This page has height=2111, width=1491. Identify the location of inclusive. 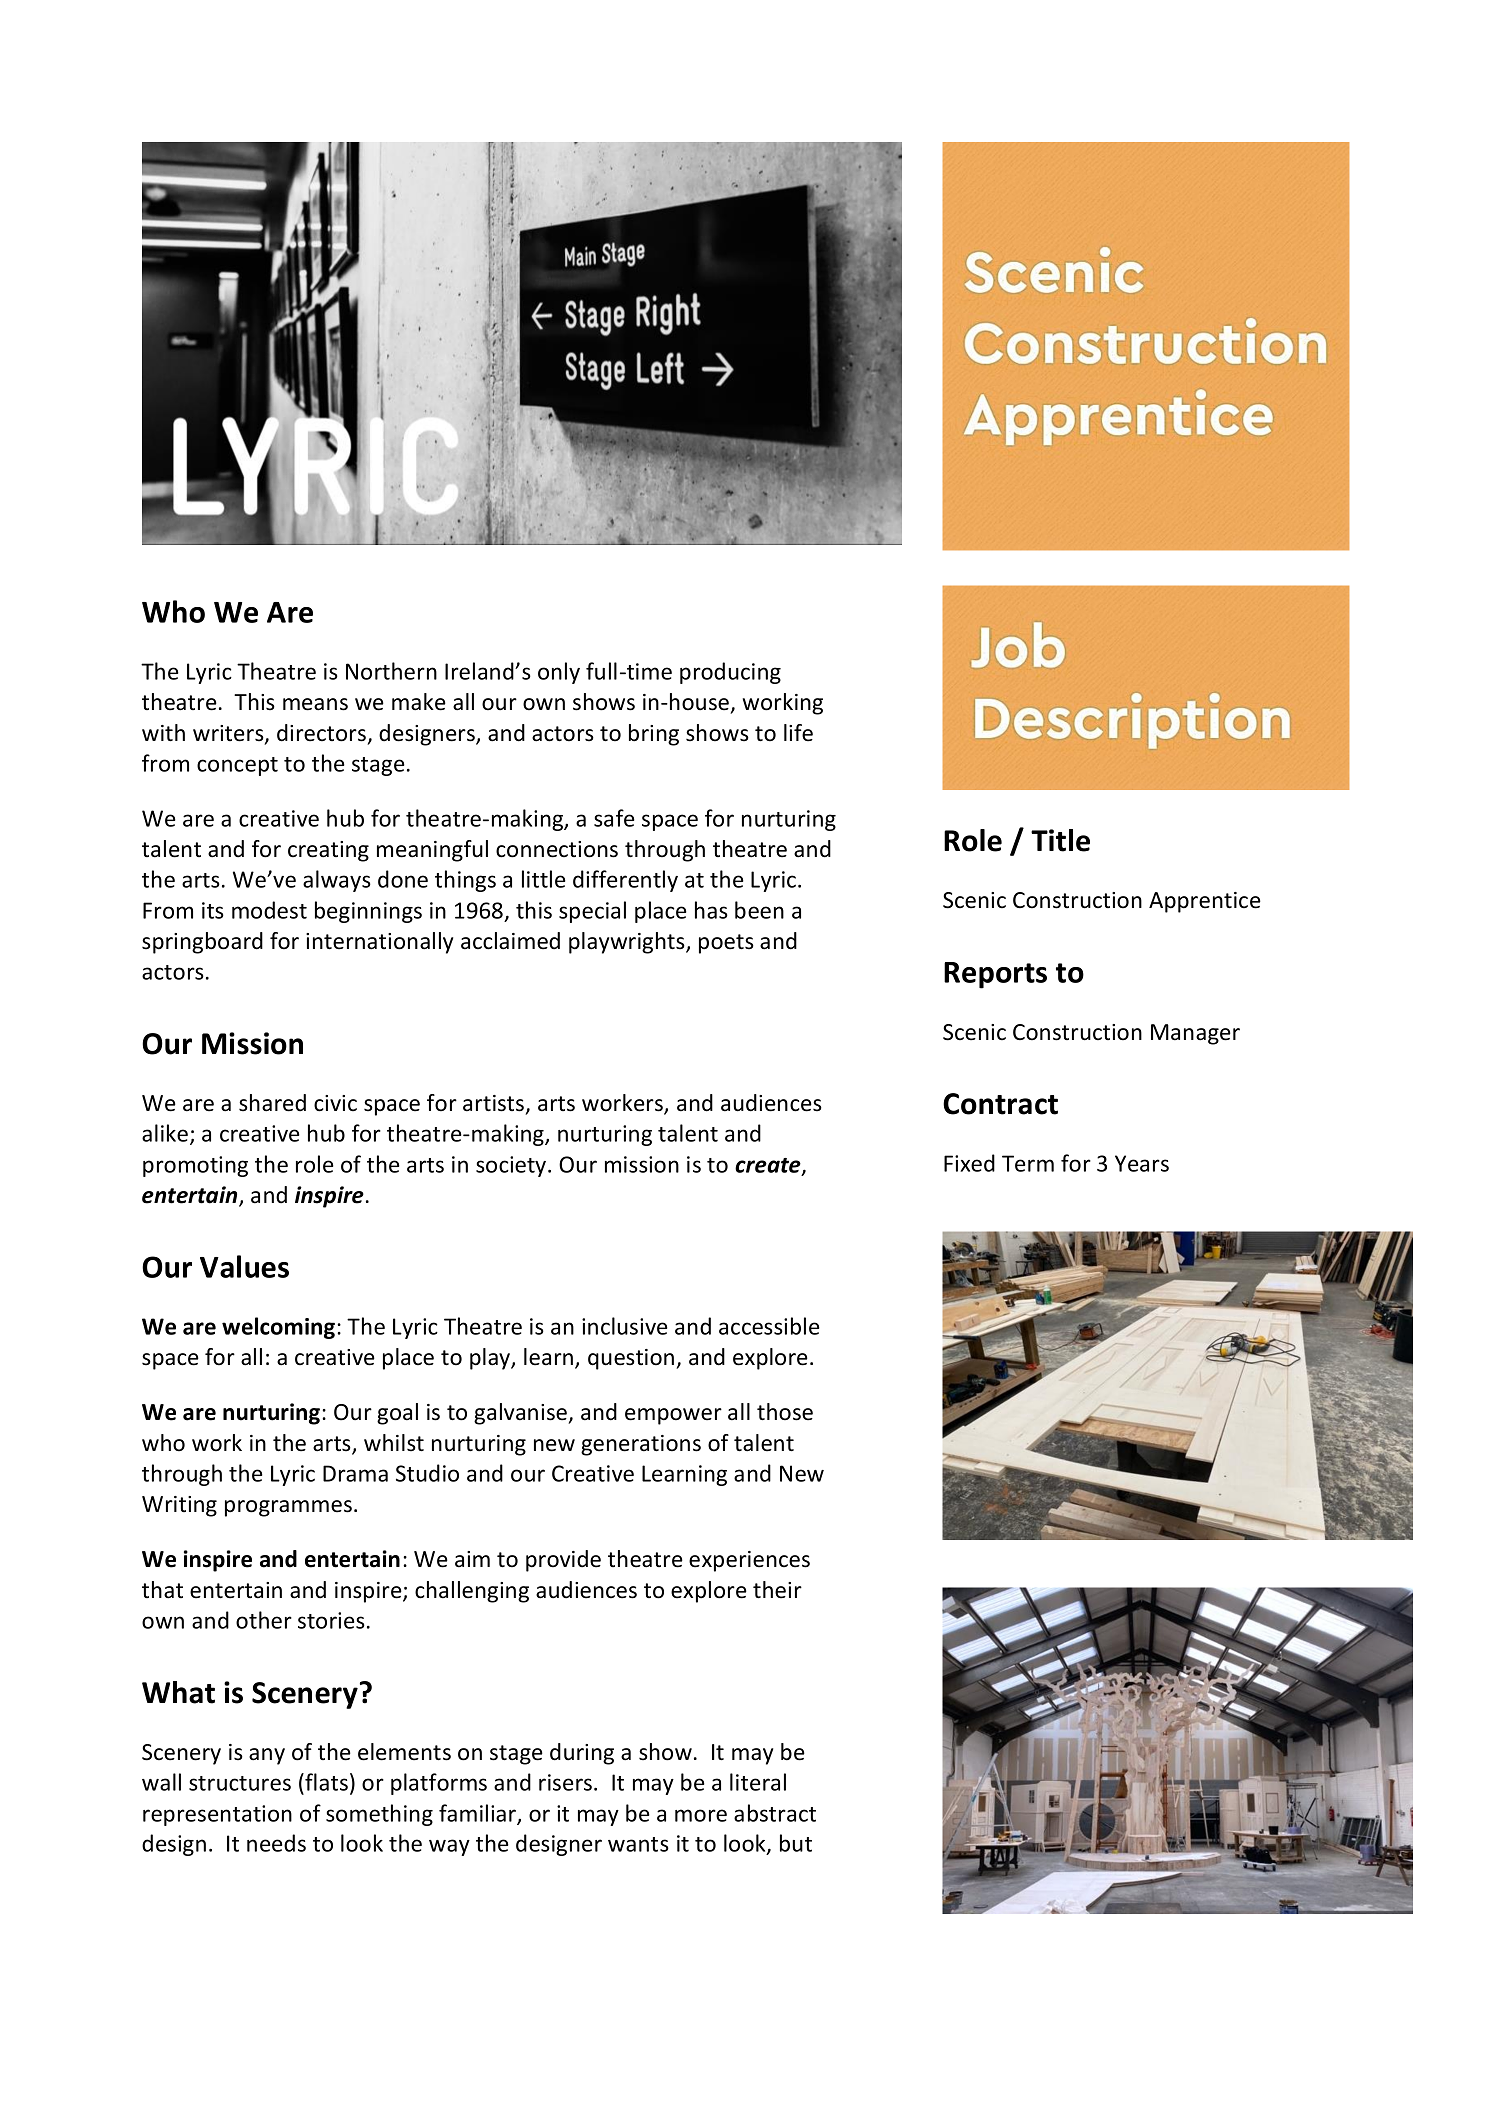
(625, 1326).
